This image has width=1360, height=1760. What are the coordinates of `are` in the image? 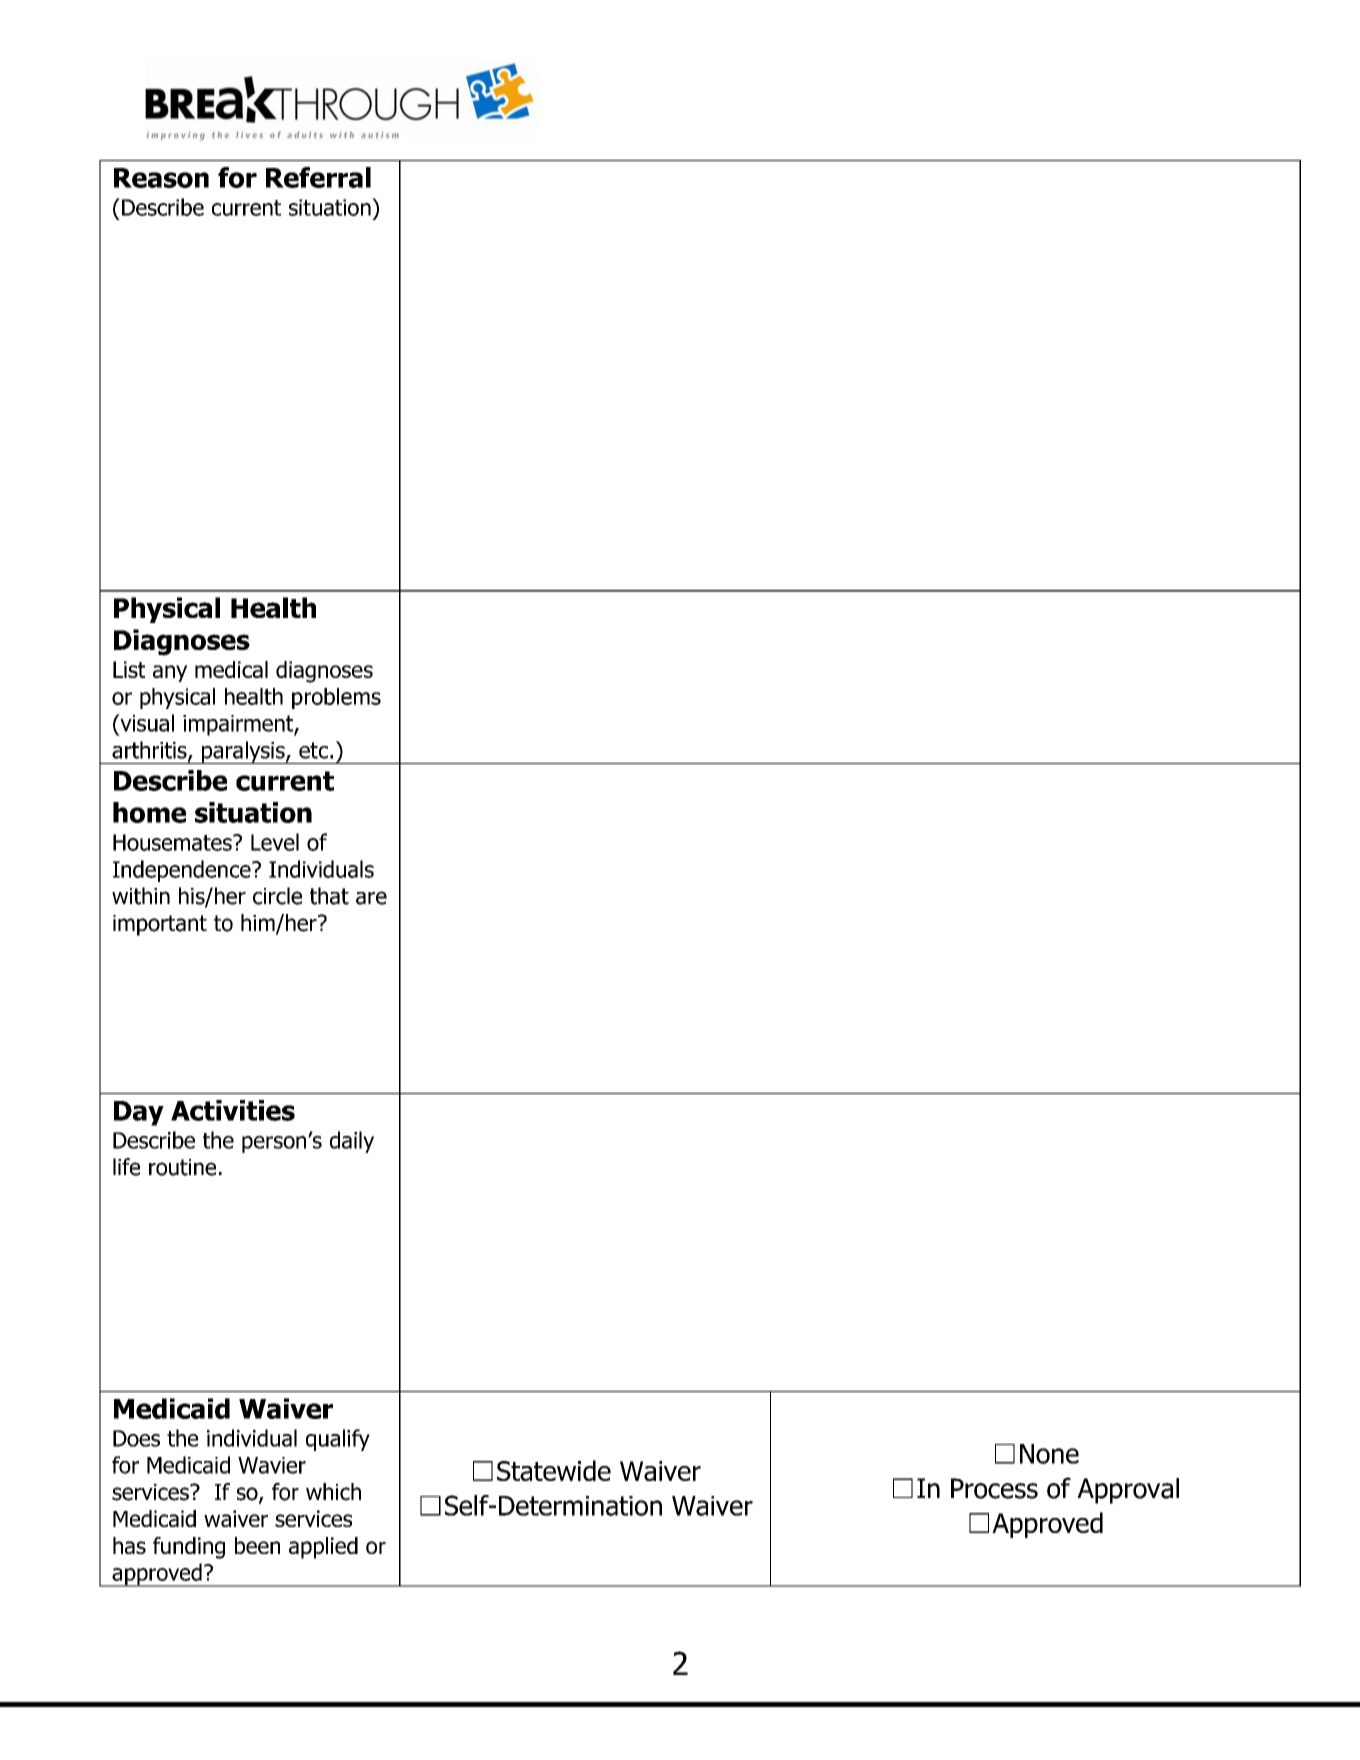 It's located at (371, 898).
